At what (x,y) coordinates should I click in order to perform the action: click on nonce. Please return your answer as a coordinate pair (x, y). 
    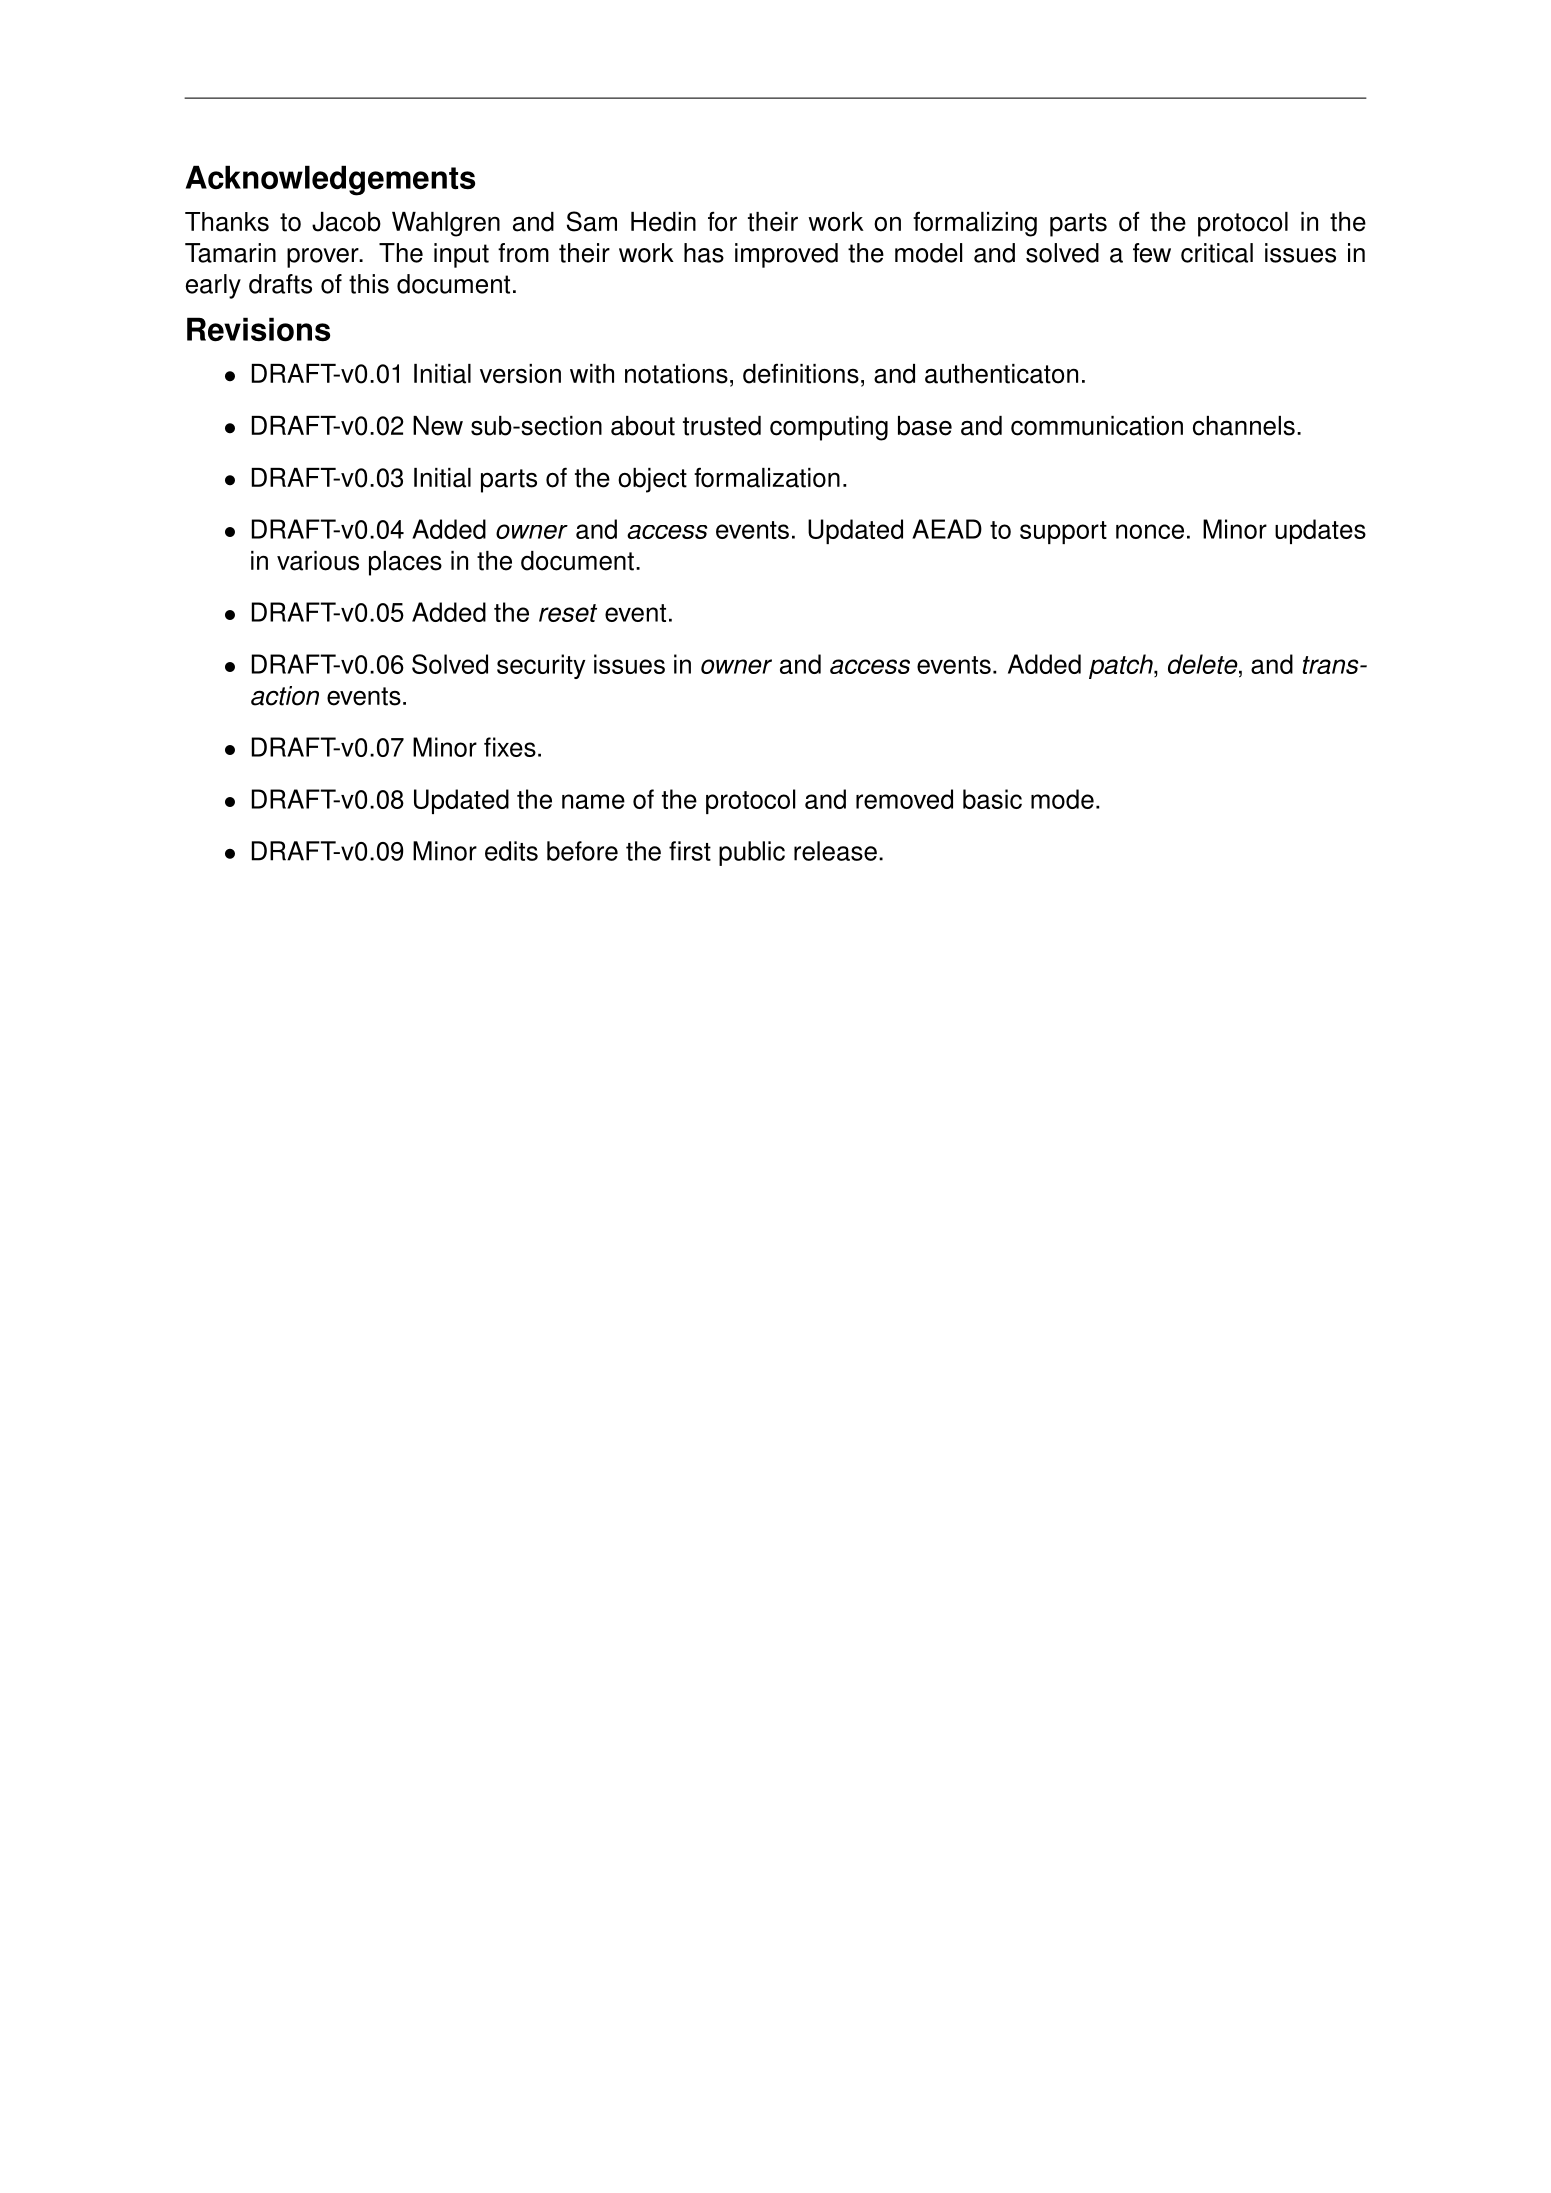
    Looking at the image, I should click on (1150, 531).
